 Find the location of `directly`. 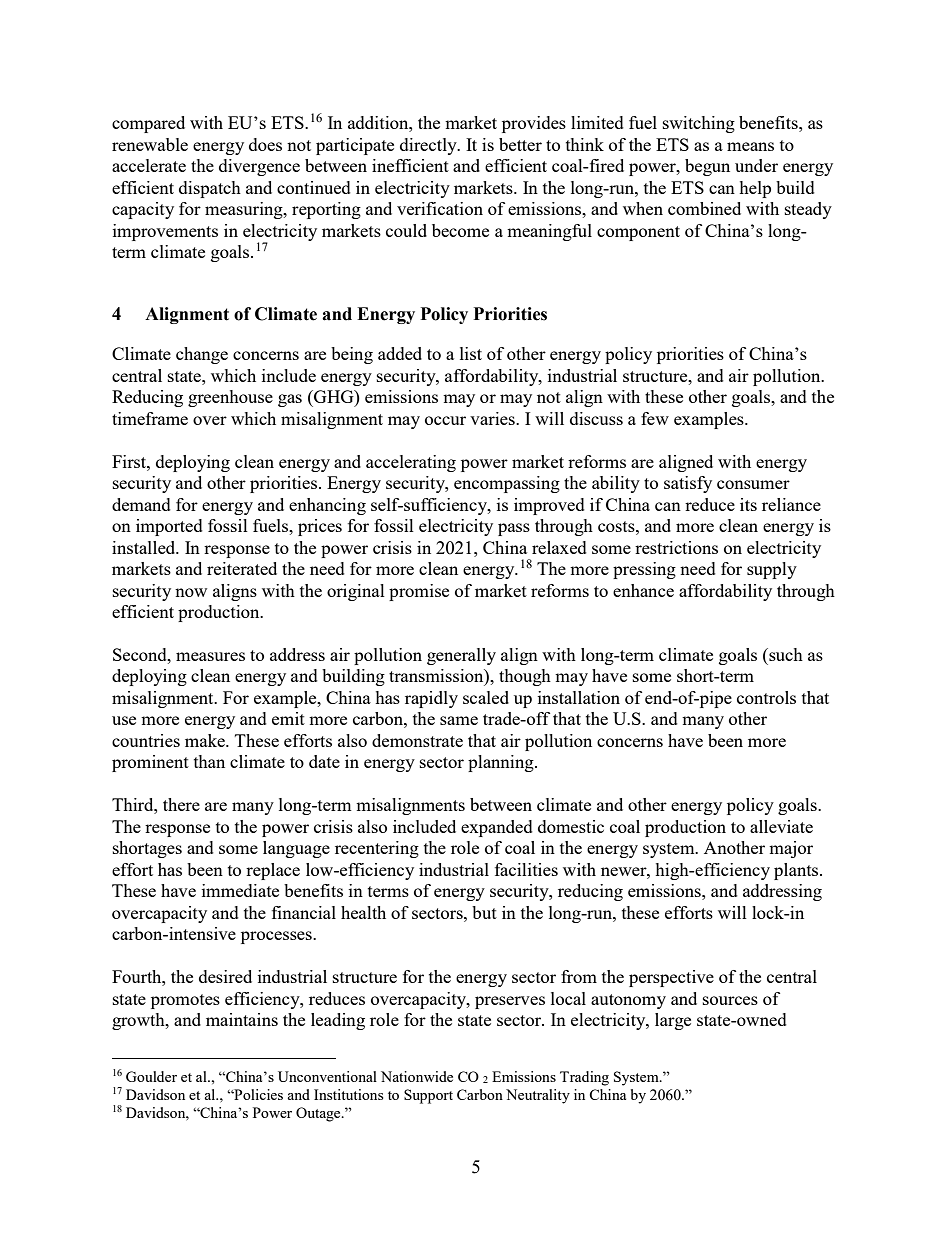

directly is located at coordinates (429, 146).
